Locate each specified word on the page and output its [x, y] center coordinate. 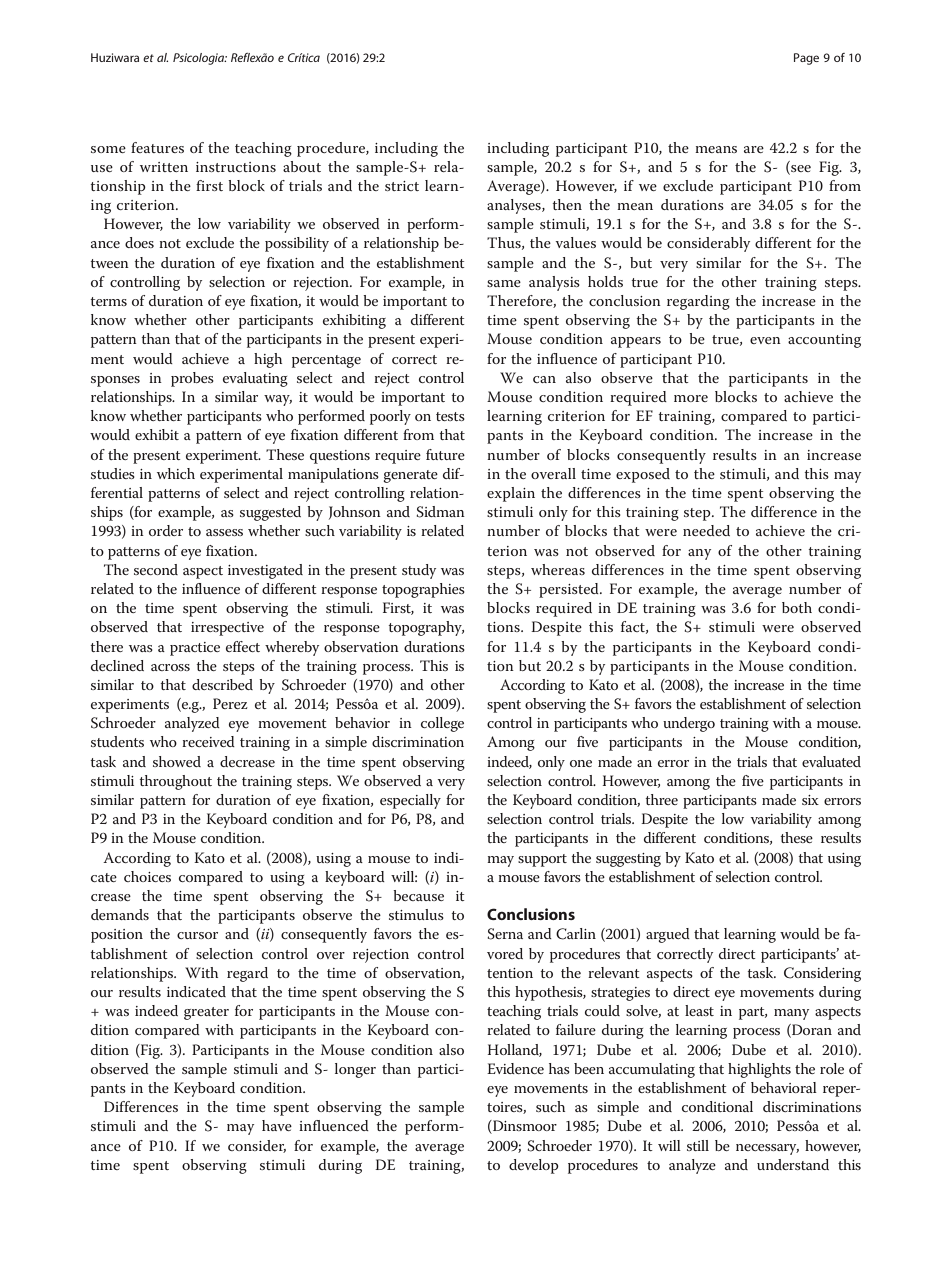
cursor [197, 935]
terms [108, 301]
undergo [689, 724]
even [765, 340]
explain [511, 494]
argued [668, 935]
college [442, 724]
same [504, 283]
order [166, 530]
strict [402, 186]
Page [806, 59]
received [208, 741]
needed [706, 530]
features [157, 147]
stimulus [416, 914]
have [277, 1125]
